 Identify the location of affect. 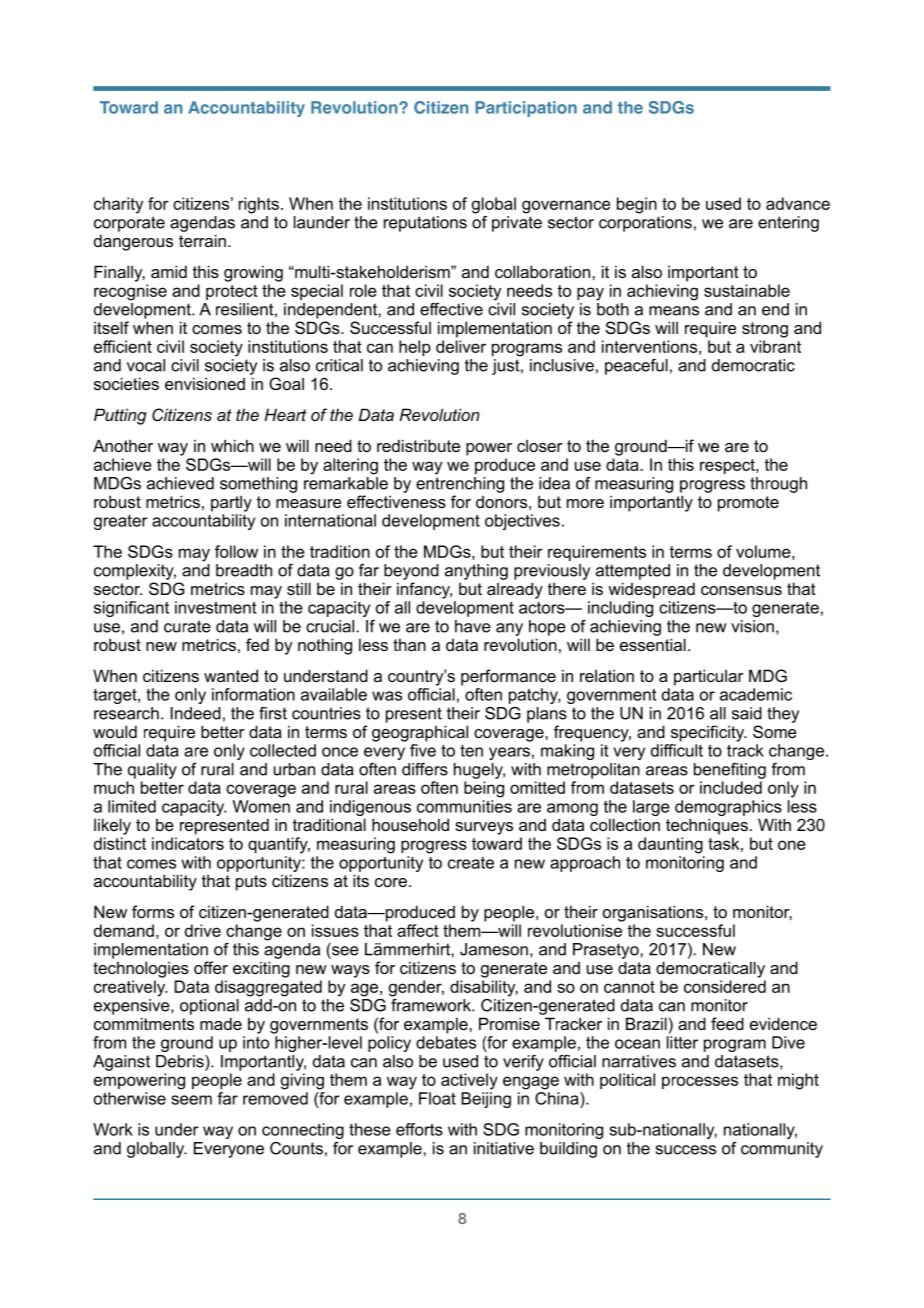
(418, 930).
